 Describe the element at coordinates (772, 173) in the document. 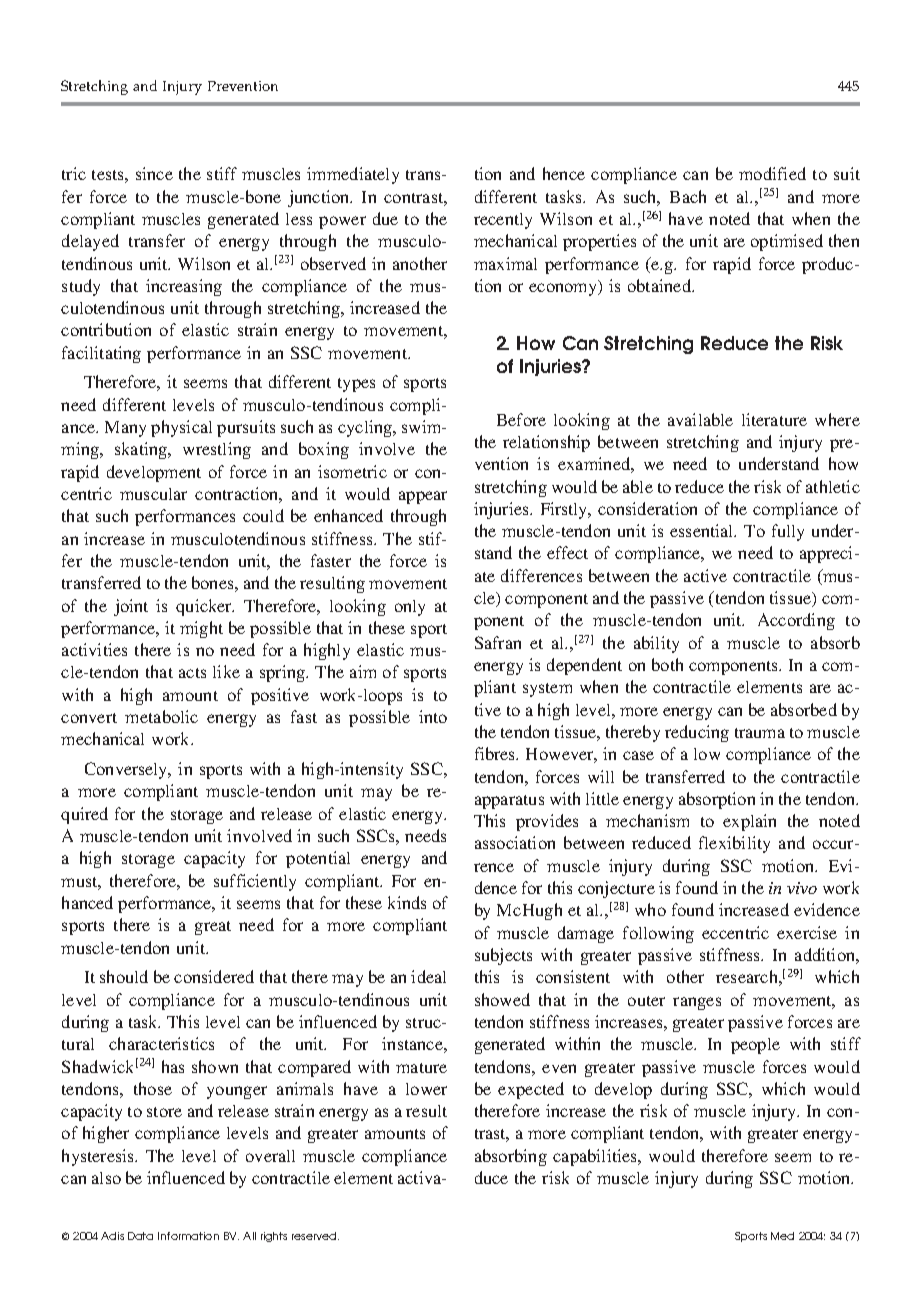

I see `modified` at that location.
